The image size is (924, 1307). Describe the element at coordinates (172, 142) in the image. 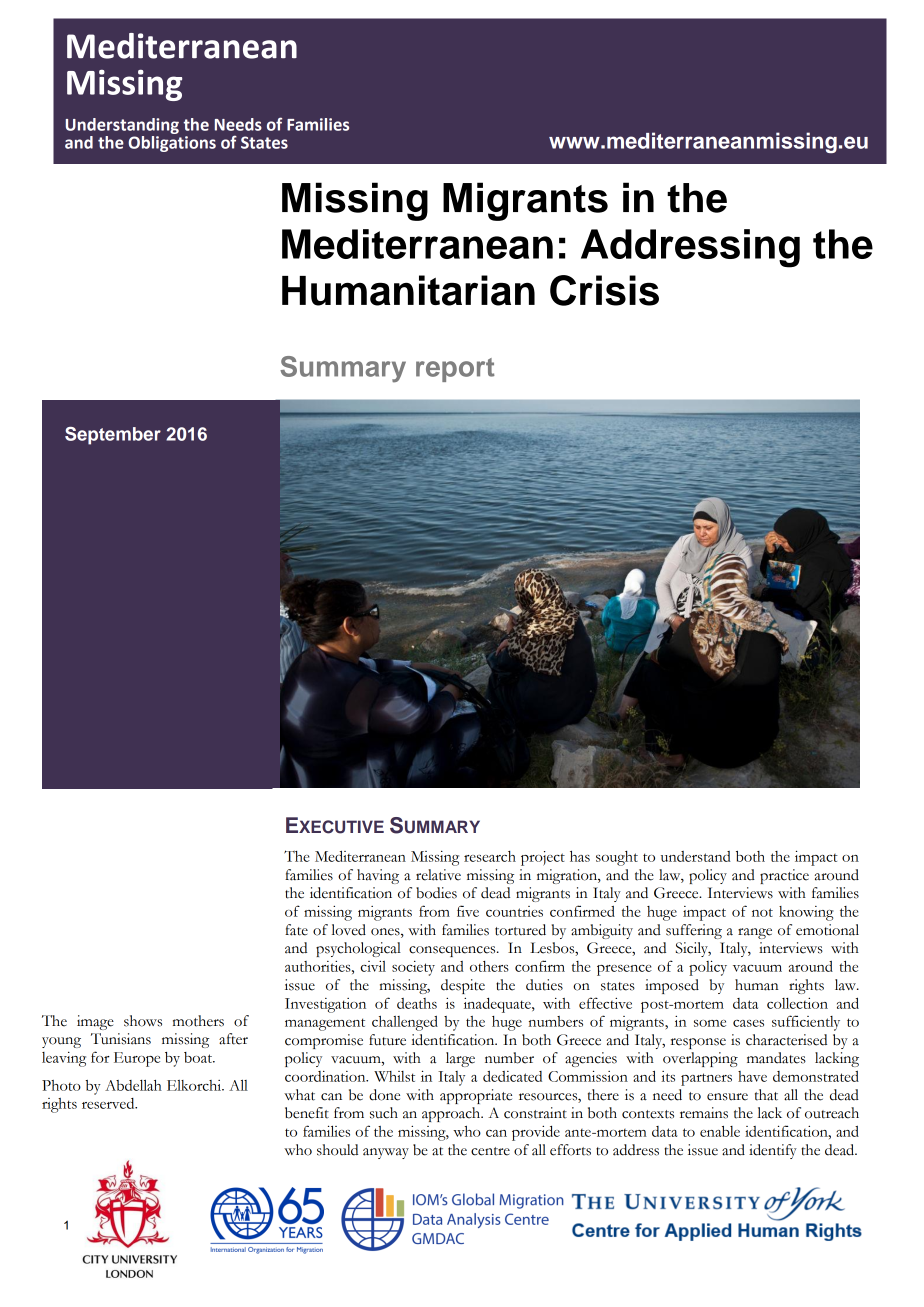

I see `Obligations` at that location.
